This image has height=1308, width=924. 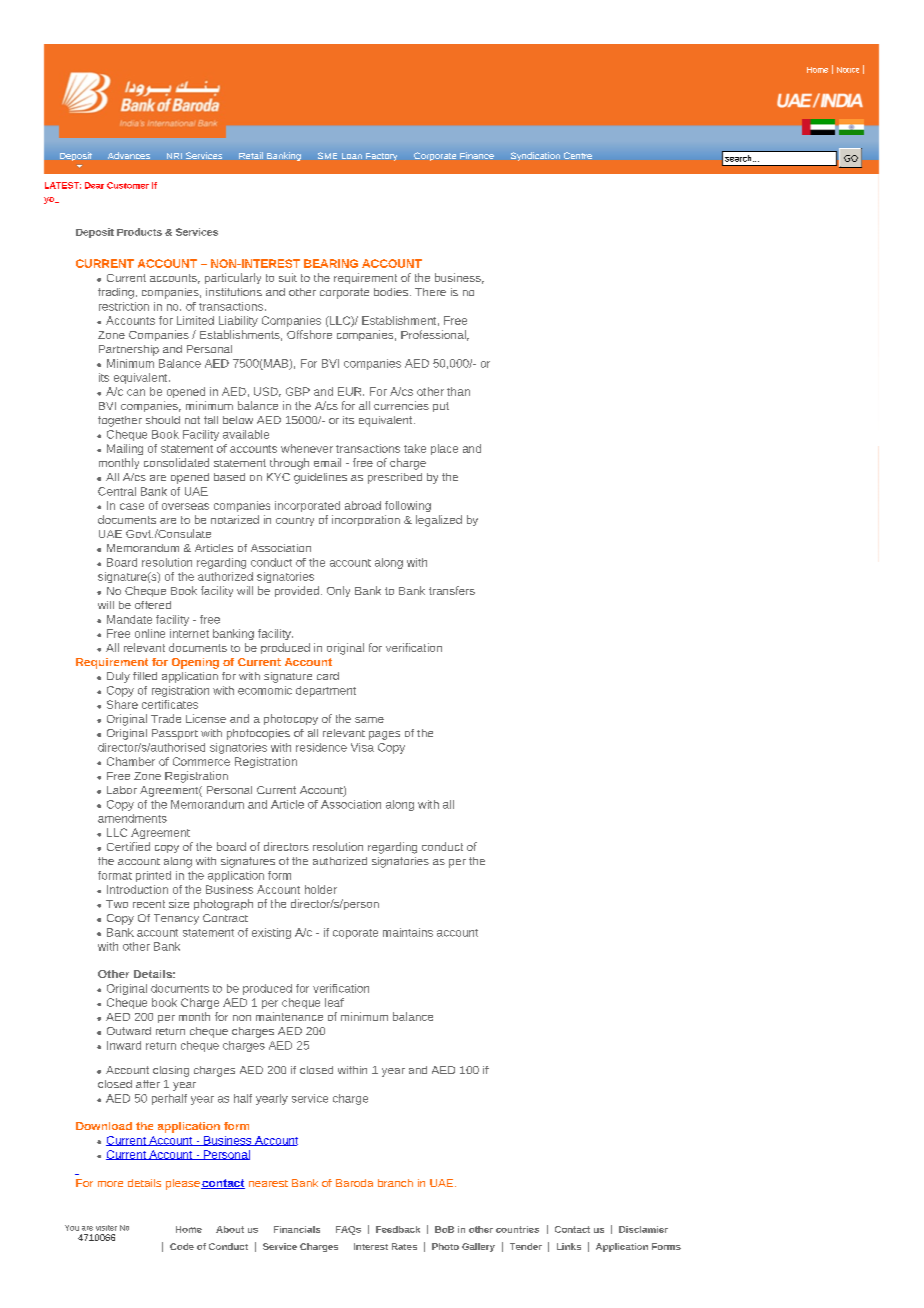 What do you see at coordinates (408, 932) in the image?
I see `maintains` at bounding box center [408, 932].
